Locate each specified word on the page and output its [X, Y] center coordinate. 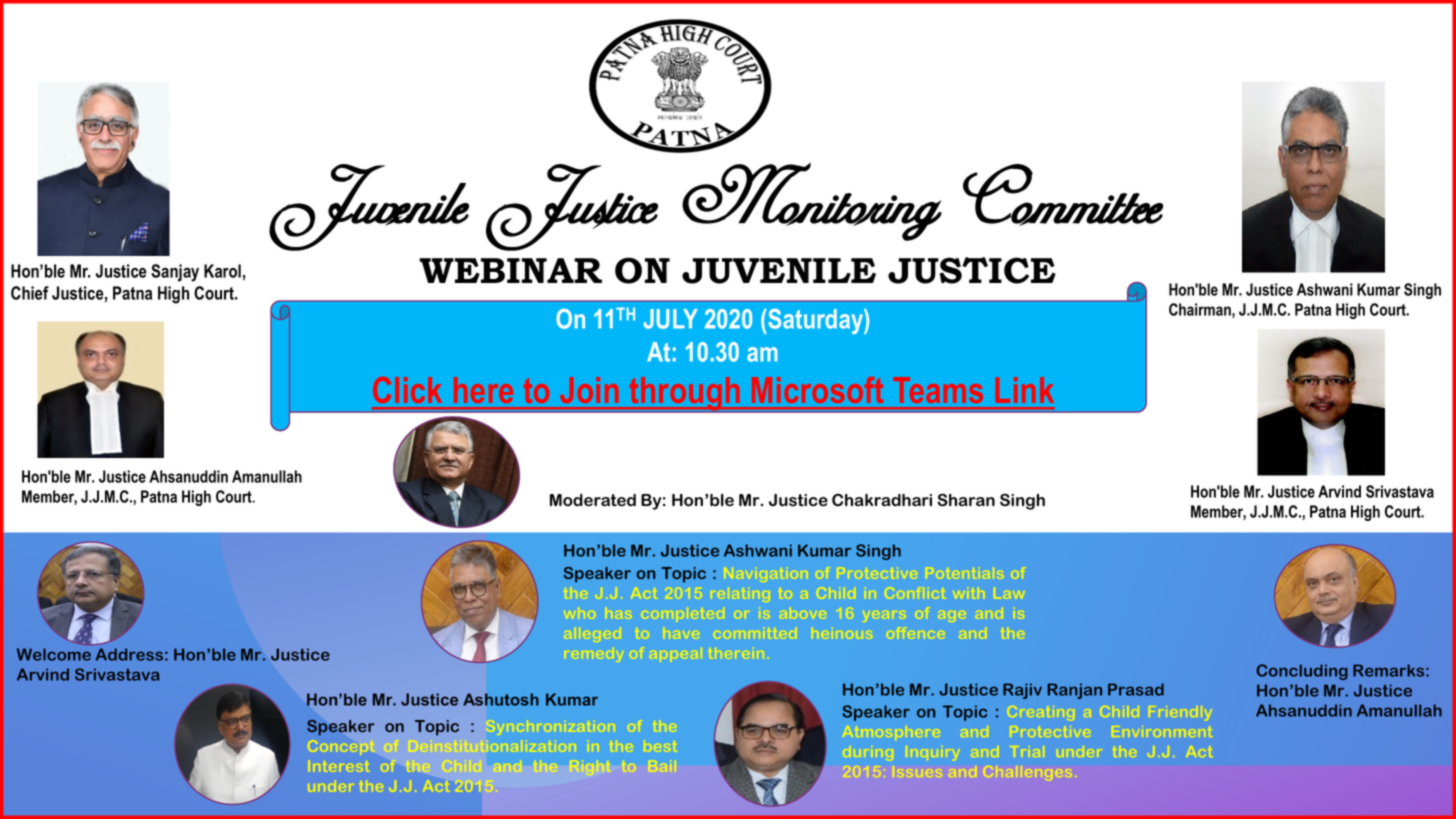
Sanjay [175, 273]
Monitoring [812, 202]
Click [407, 390]
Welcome [54, 654]
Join [589, 390]
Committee [1063, 194]
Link [1025, 390]
